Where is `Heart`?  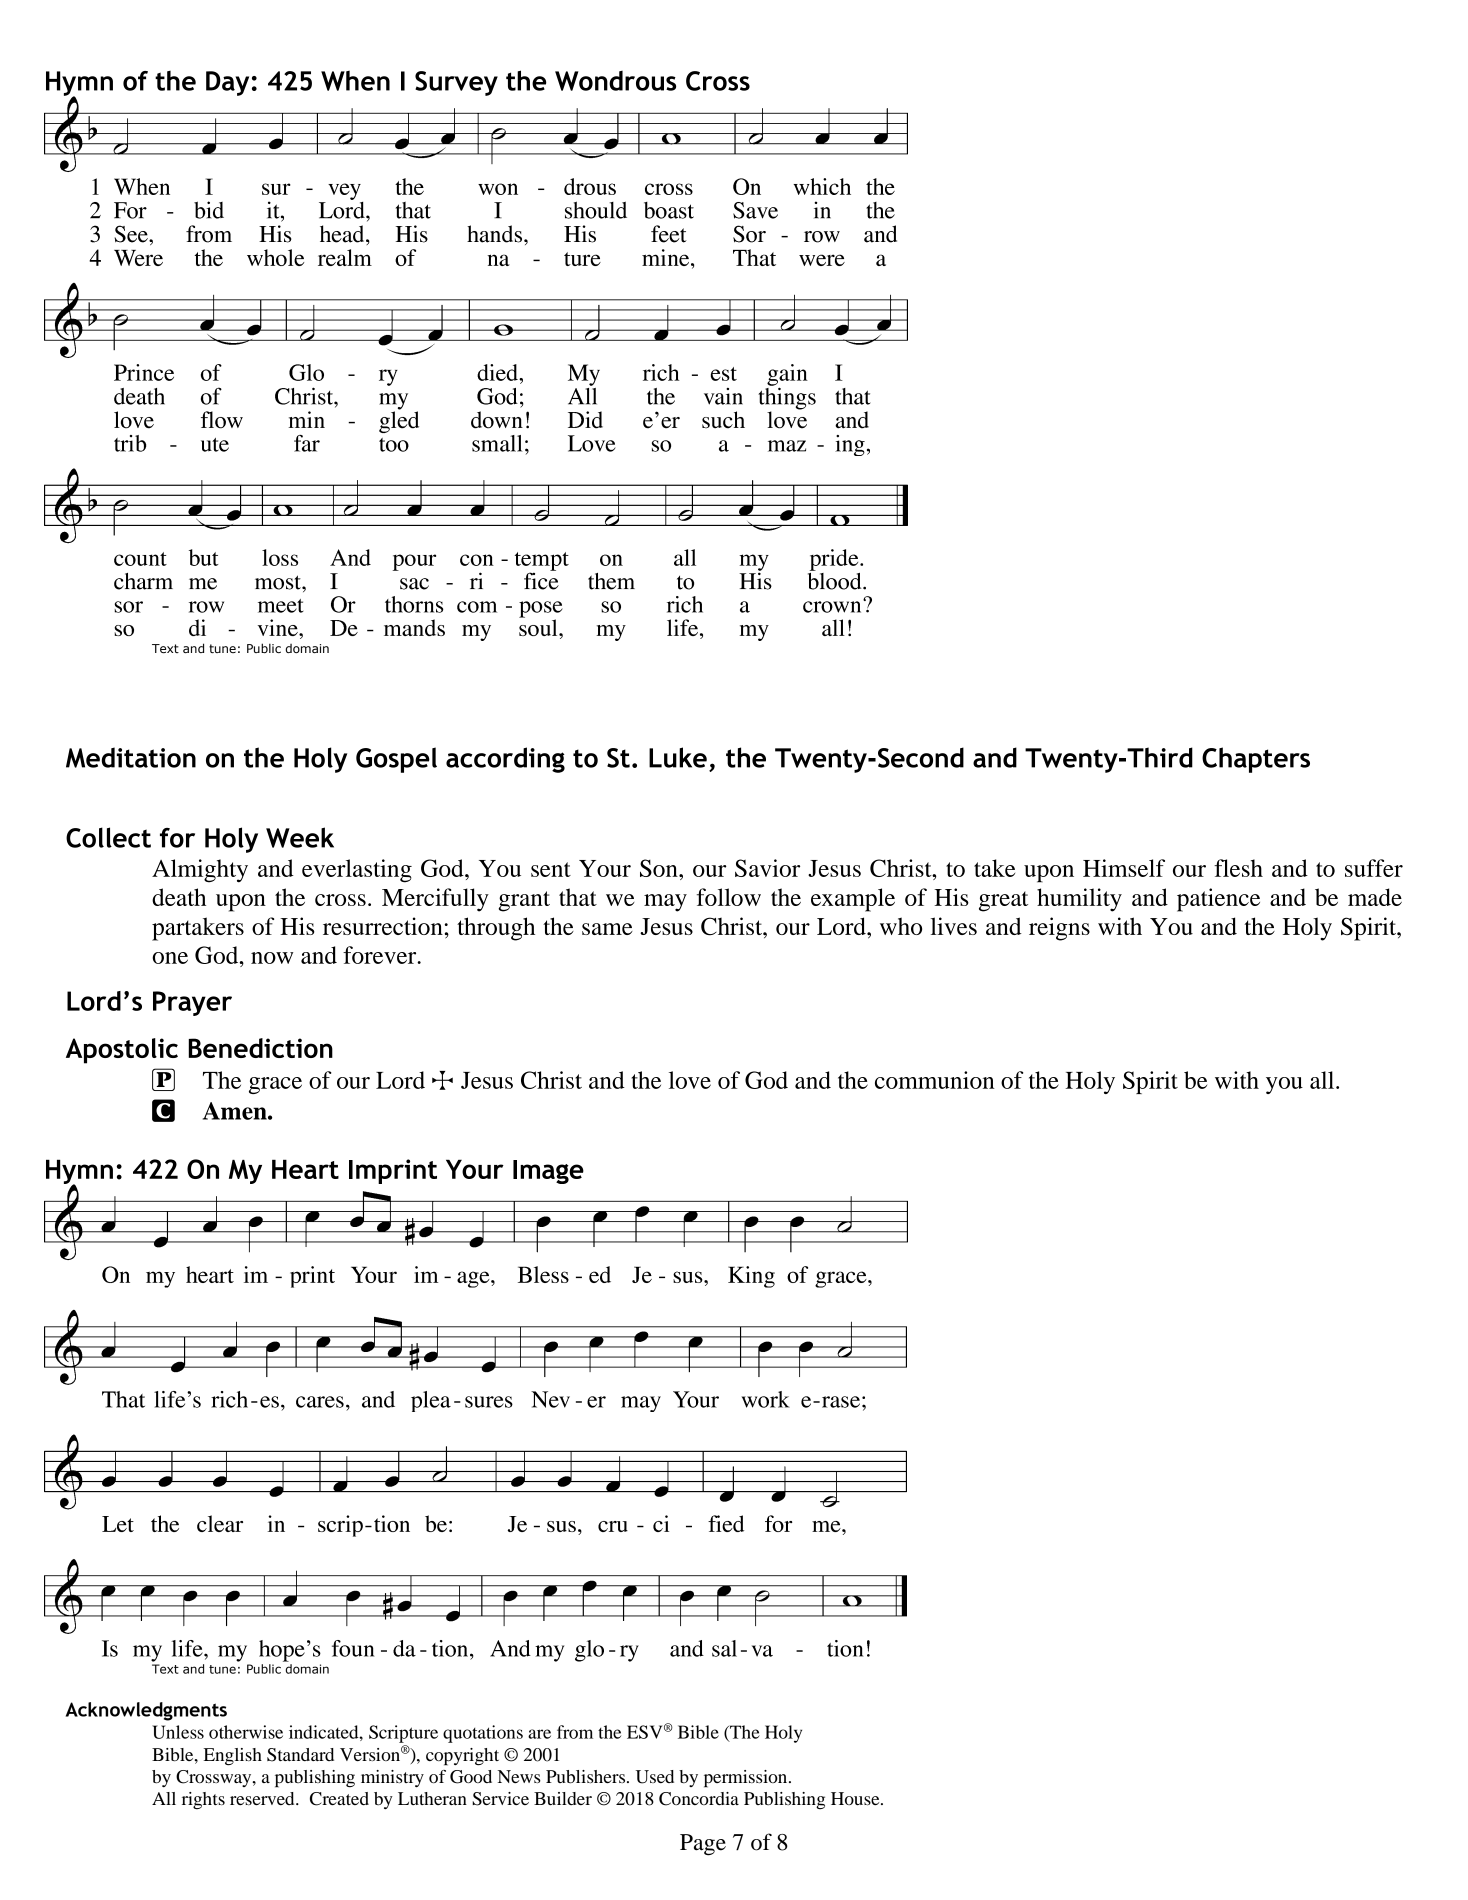 Heart is located at coordinates (305, 1169).
